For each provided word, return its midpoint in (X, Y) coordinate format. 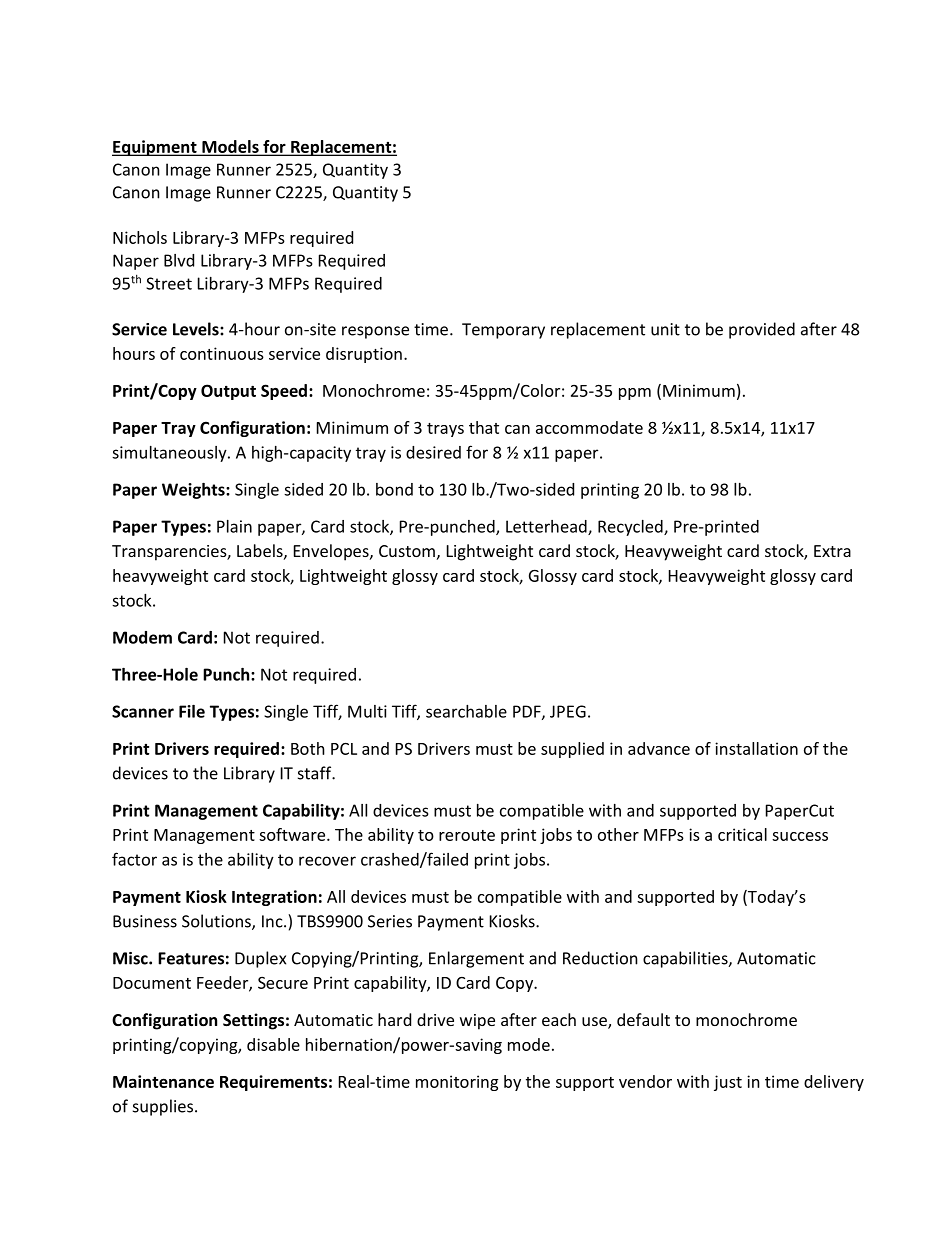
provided (762, 330)
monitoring (457, 1083)
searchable (466, 711)
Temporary (503, 331)
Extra (832, 551)
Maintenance (163, 1081)
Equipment (155, 148)
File (192, 711)
